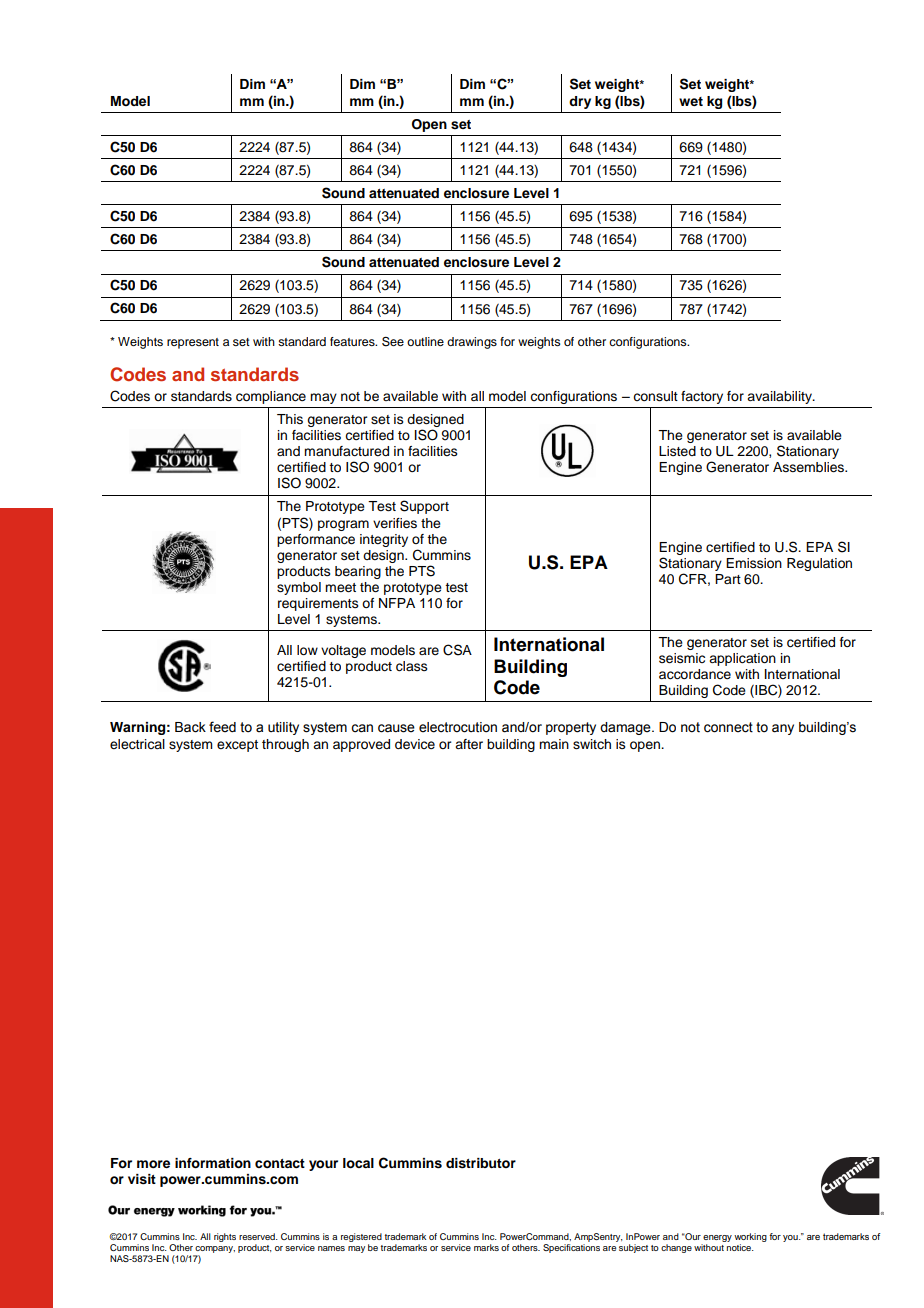 This document has width=924, height=1308. I want to click on wet, so click(691, 101).
